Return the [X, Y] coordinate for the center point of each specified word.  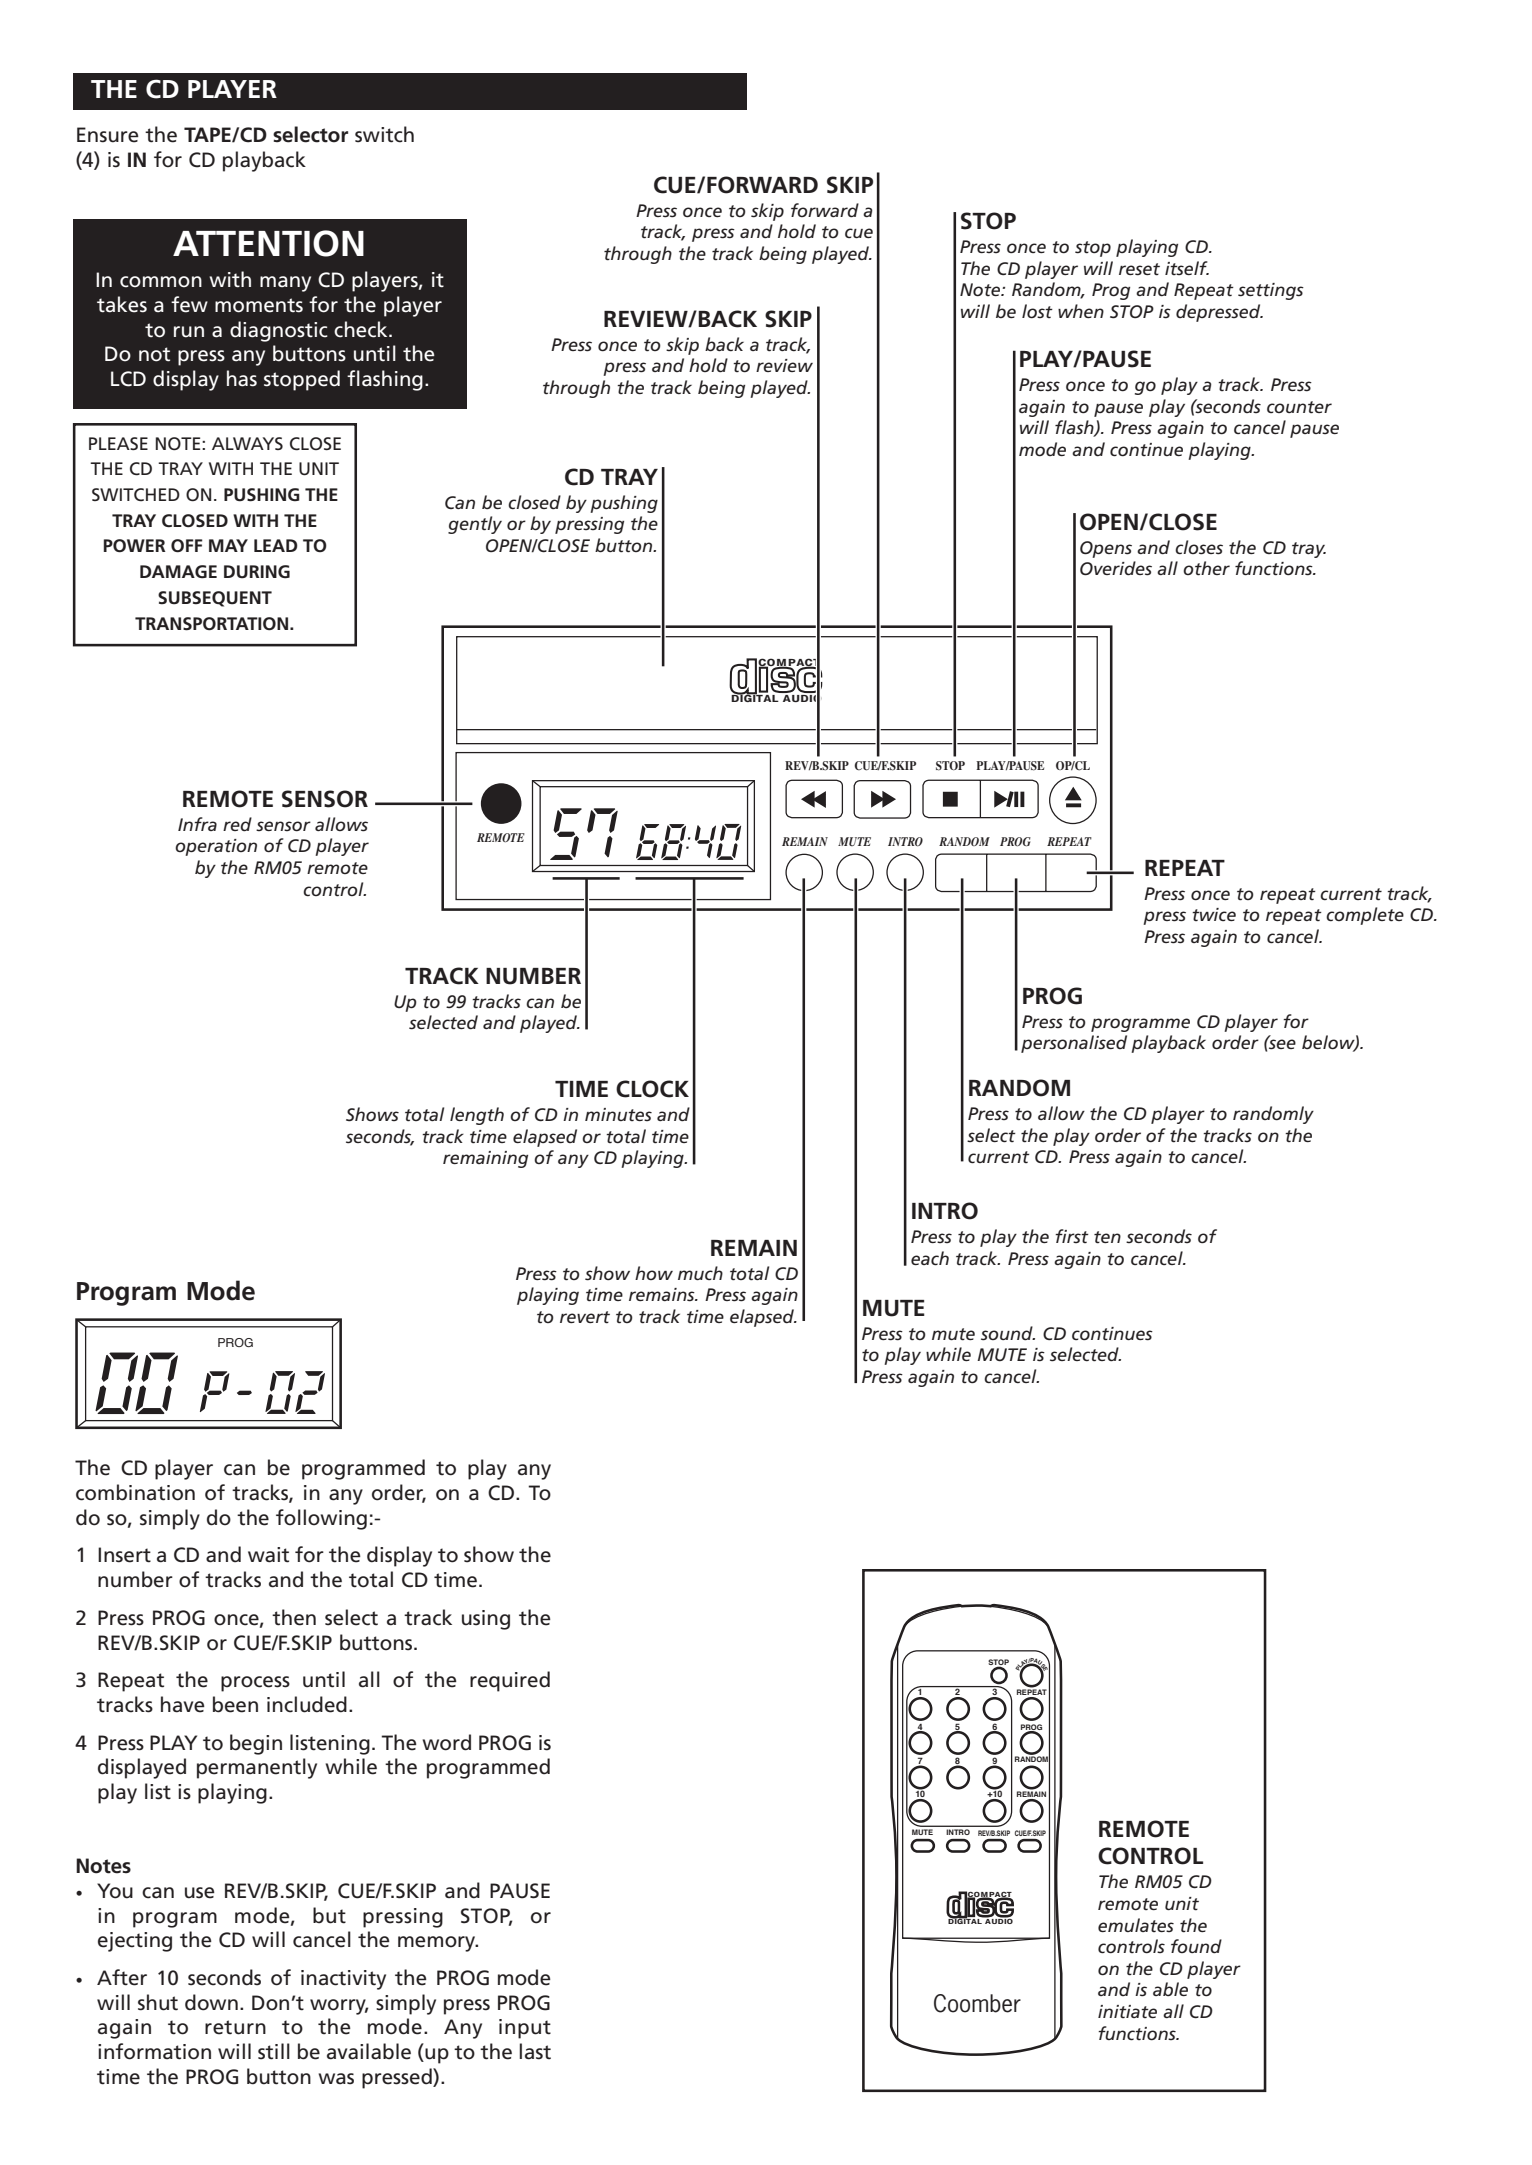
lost [1037, 311]
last [535, 2051]
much [700, 1273]
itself [1187, 268]
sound [1008, 1333]
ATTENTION [268, 243]
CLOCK [652, 1089]
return [235, 2027]
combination [135, 1492]
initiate [1127, 2011]
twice [1214, 914]
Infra [197, 824]
